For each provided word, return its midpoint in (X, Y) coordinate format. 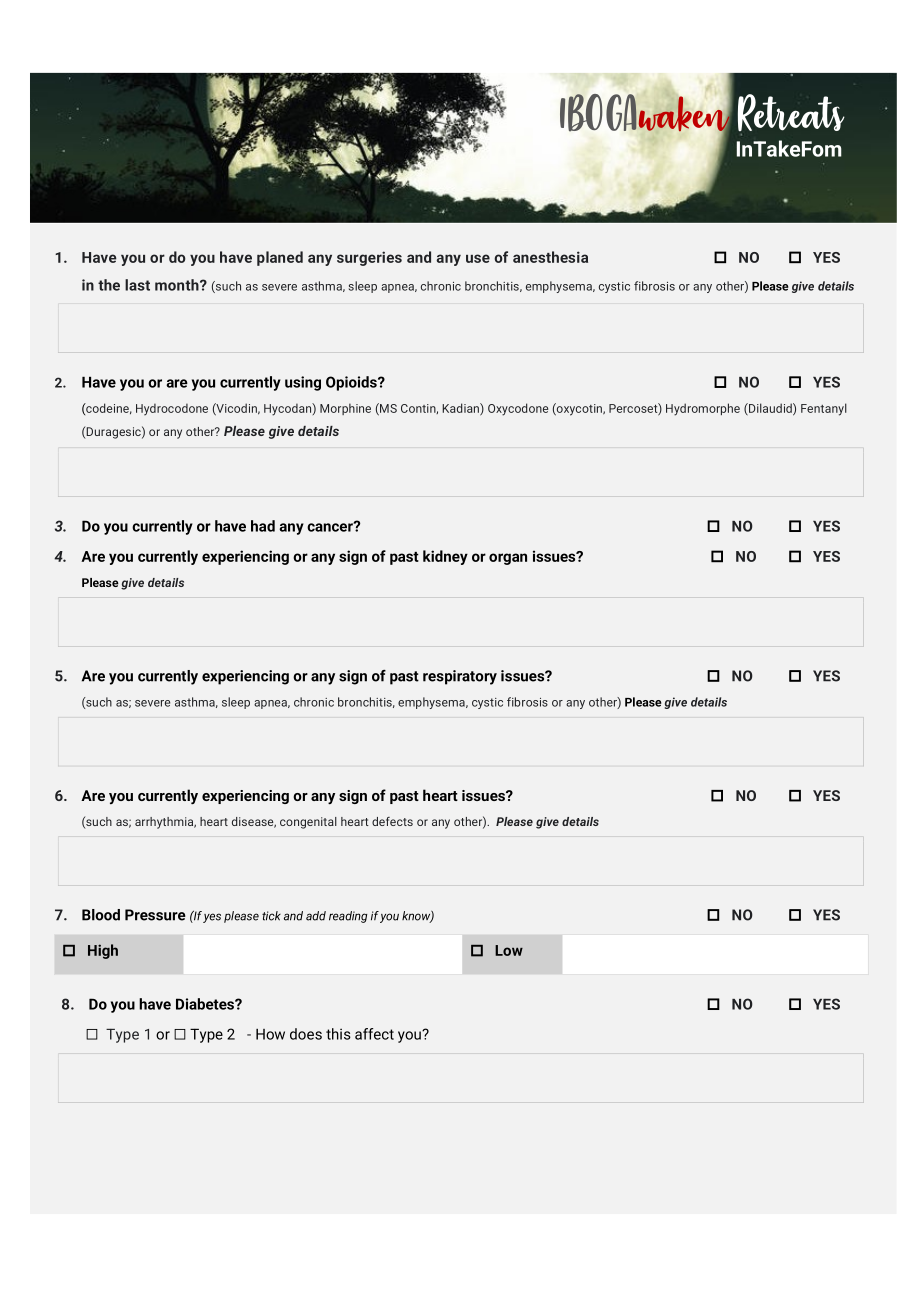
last (137, 285)
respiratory (460, 677)
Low (509, 950)
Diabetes (206, 1004)
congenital (308, 823)
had (263, 526)
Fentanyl (824, 409)
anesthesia (550, 257)
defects (392, 821)
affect (374, 1034)
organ (508, 559)
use (478, 258)
